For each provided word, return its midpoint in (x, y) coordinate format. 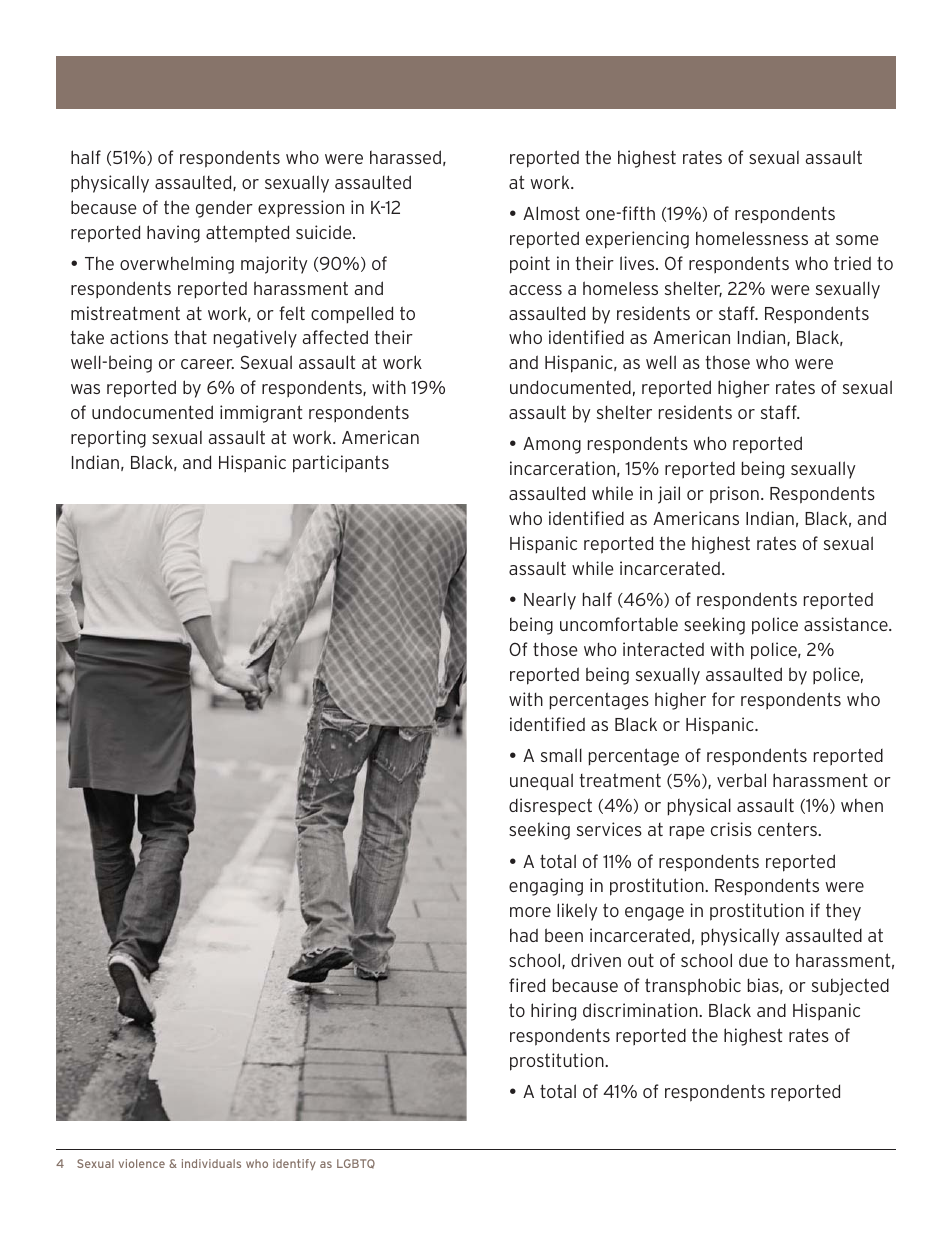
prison (734, 495)
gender (224, 209)
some (857, 240)
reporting (108, 439)
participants (341, 464)
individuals (211, 1163)
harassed (405, 157)
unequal (541, 781)
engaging (546, 887)
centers (788, 829)
